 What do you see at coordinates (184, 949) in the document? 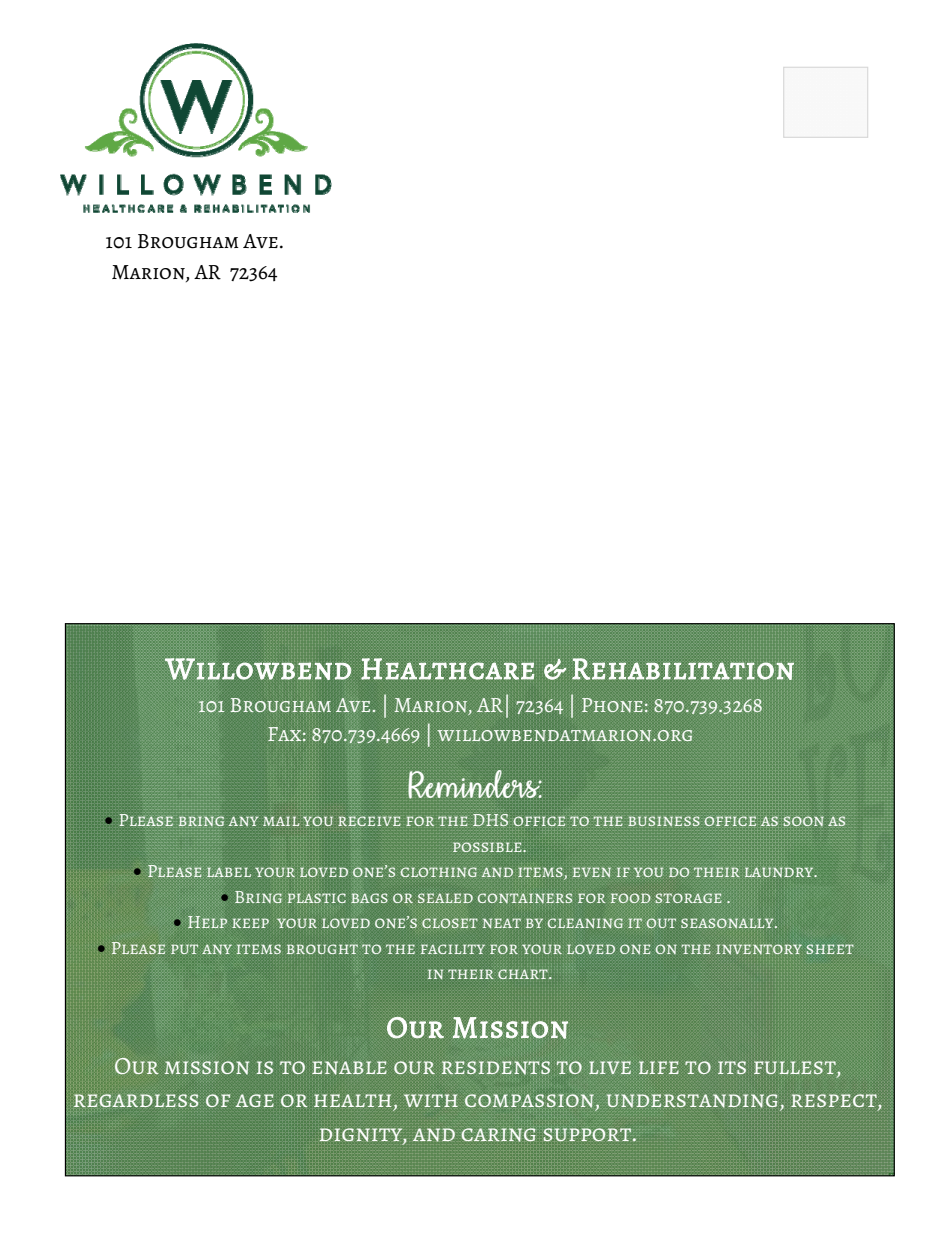
I see `put` at bounding box center [184, 949].
